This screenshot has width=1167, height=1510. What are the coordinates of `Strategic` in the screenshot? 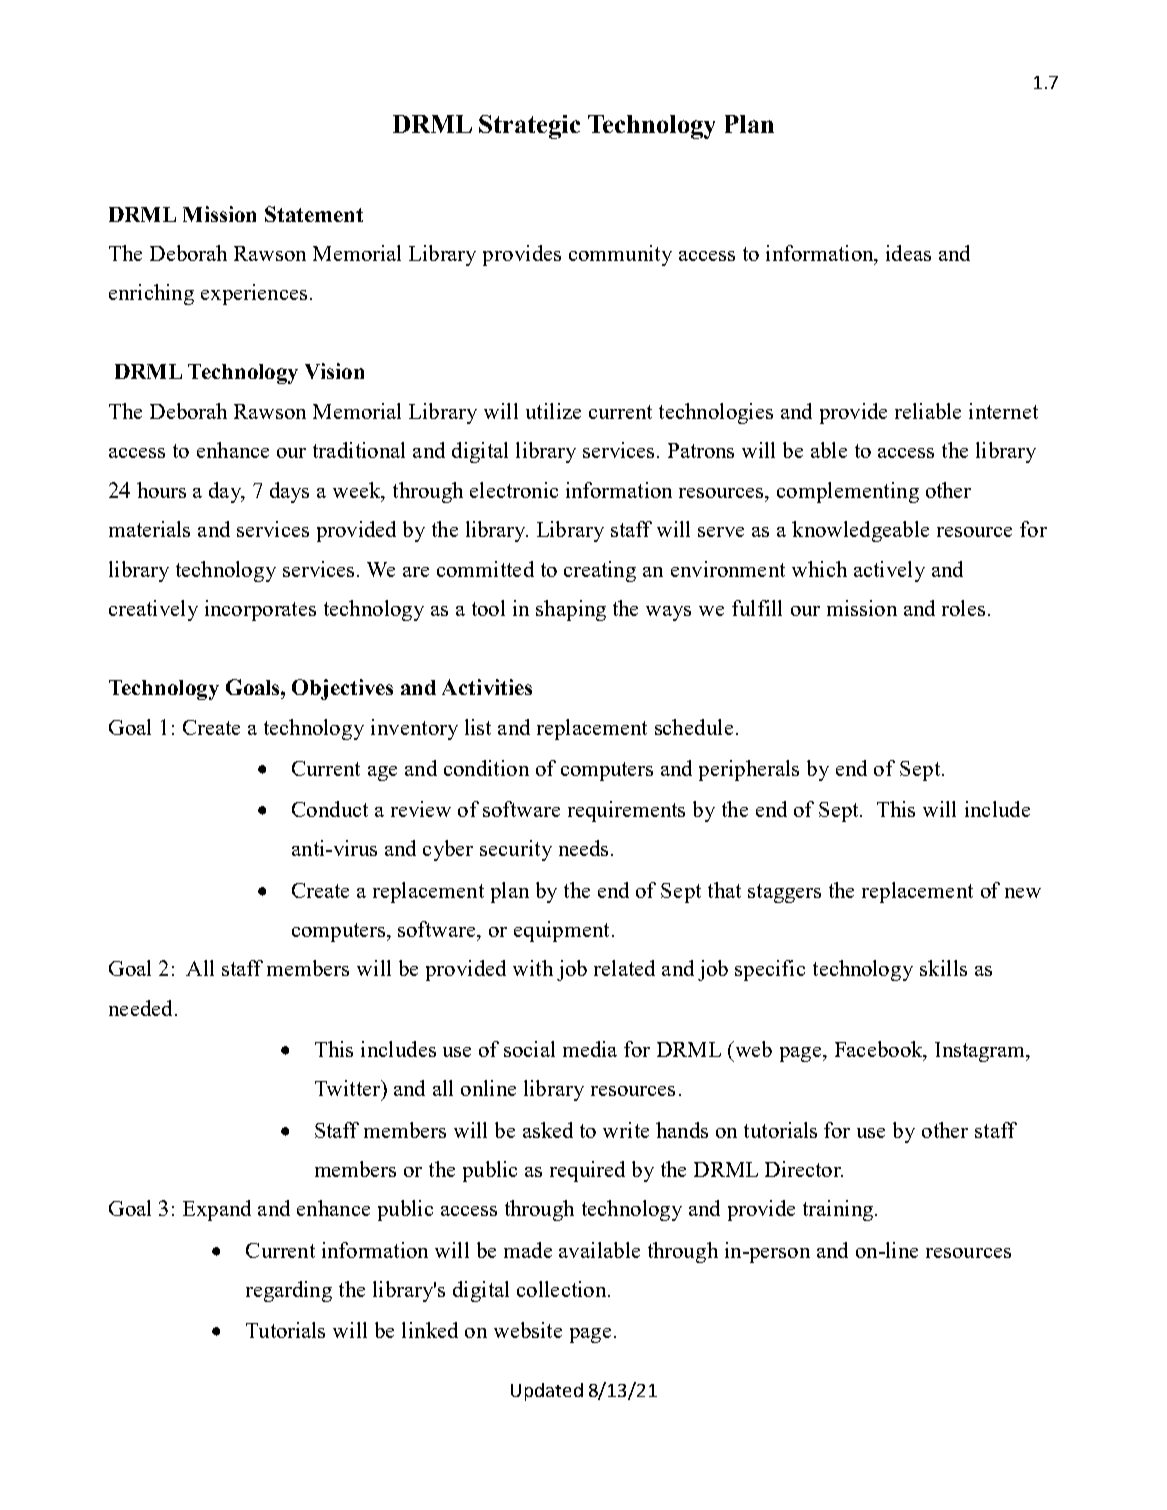 It's located at (529, 127).
